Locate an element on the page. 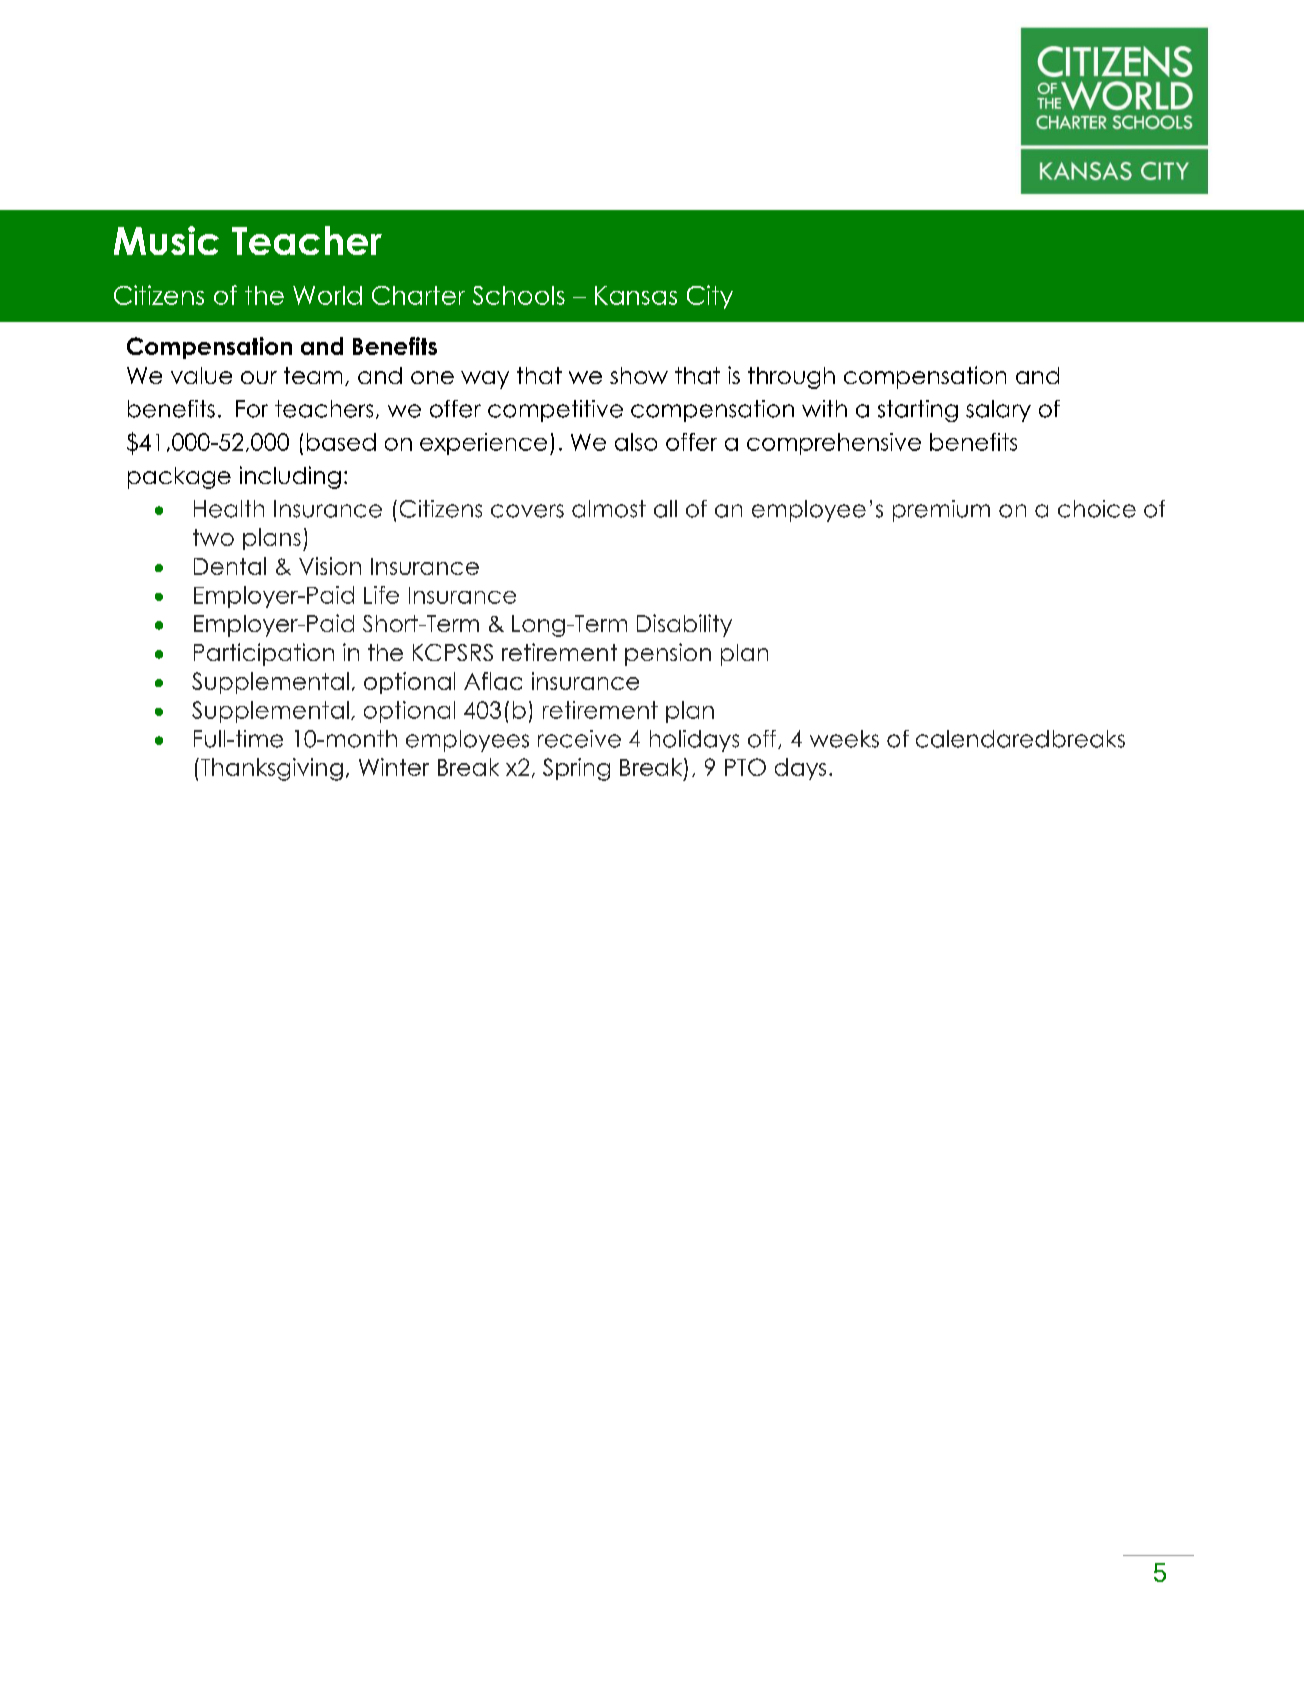 This image has height=1688, width=1304. salary is located at coordinates (998, 411).
